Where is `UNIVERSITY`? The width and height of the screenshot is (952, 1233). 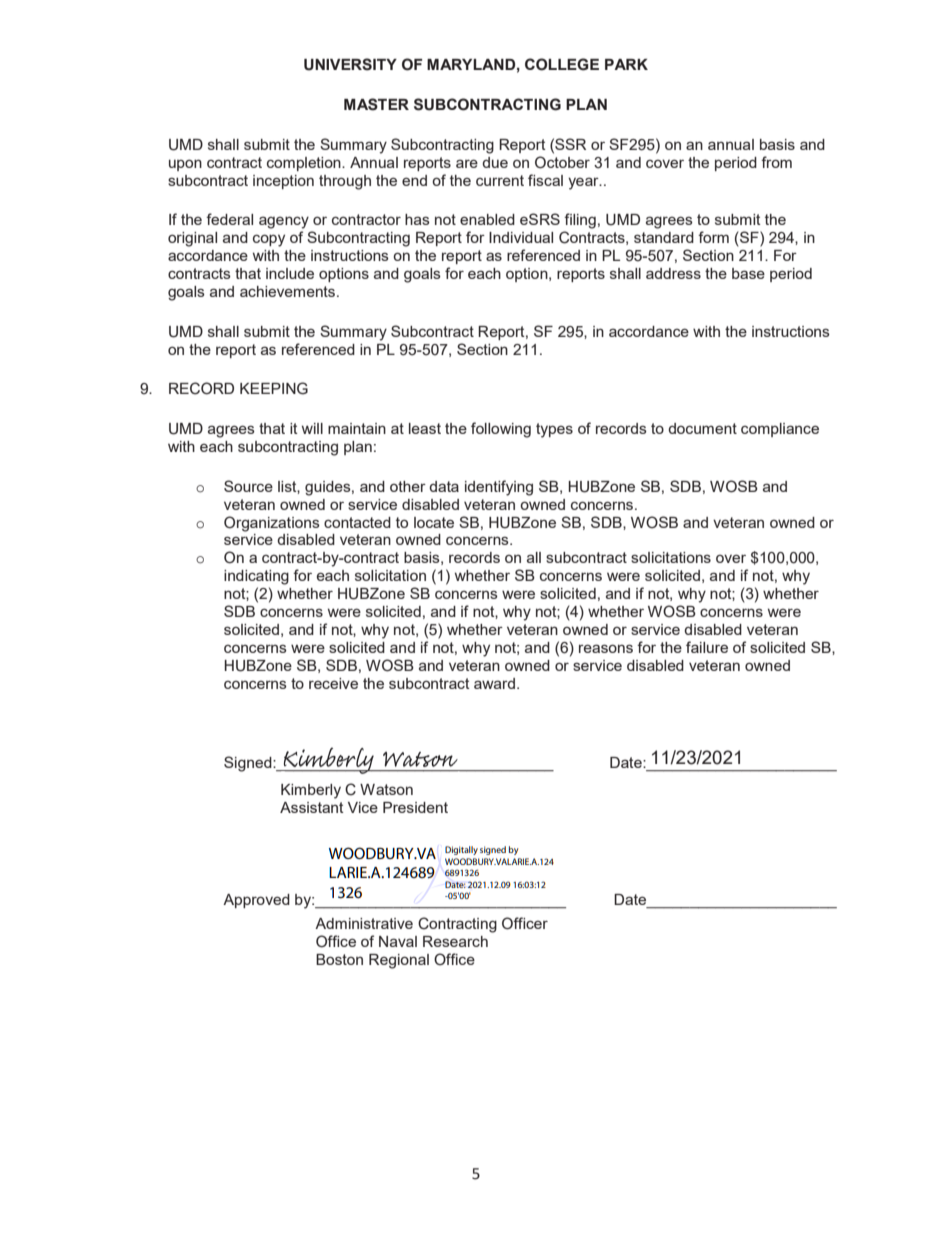 UNIVERSITY is located at coordinates (350, 64).
